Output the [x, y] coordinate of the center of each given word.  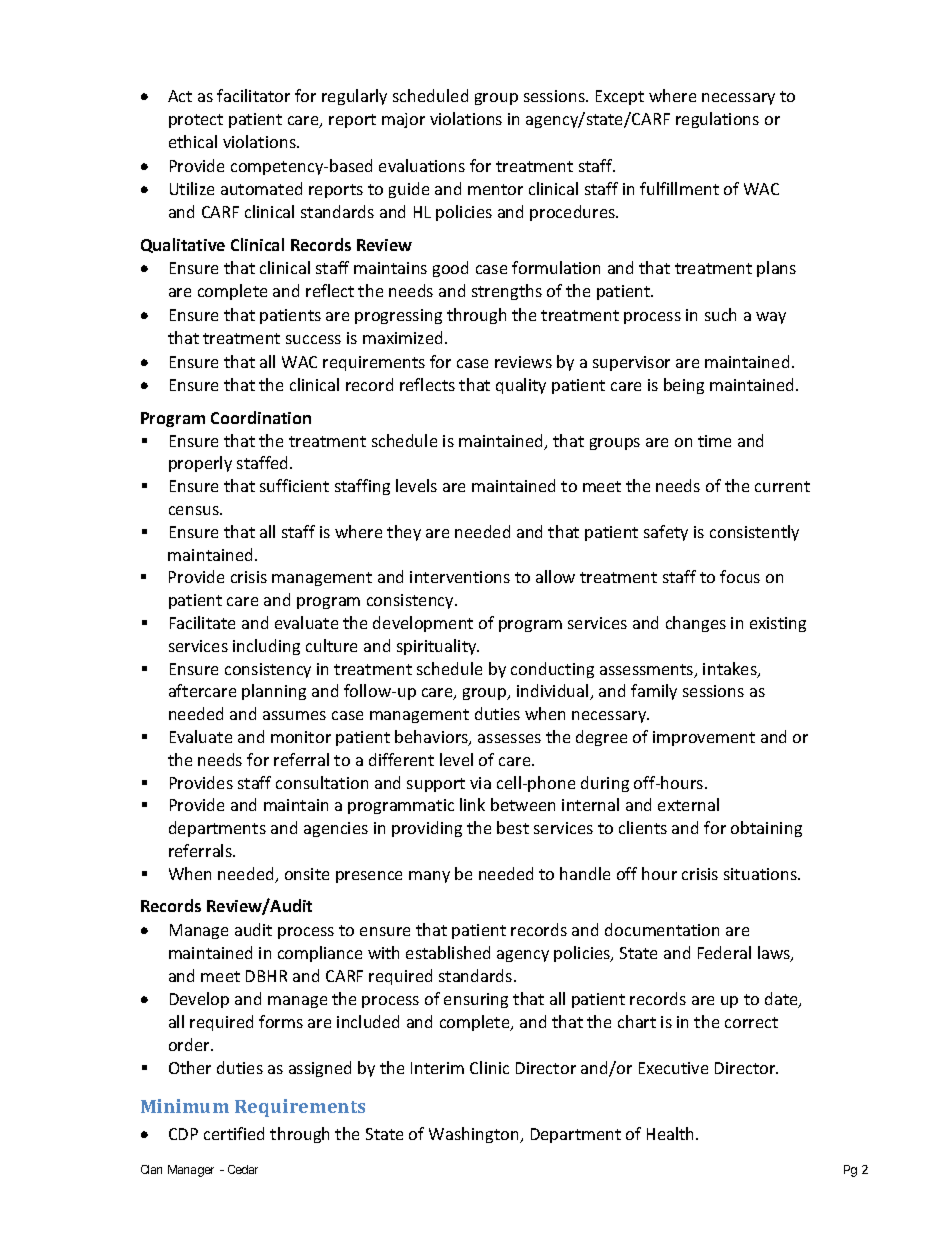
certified [234, 1133]
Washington [475, 1135]
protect [196, 121]
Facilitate [202, 622]
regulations [717, 120]
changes [696, 624]
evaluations [422, 165]
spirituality [438, 647]
